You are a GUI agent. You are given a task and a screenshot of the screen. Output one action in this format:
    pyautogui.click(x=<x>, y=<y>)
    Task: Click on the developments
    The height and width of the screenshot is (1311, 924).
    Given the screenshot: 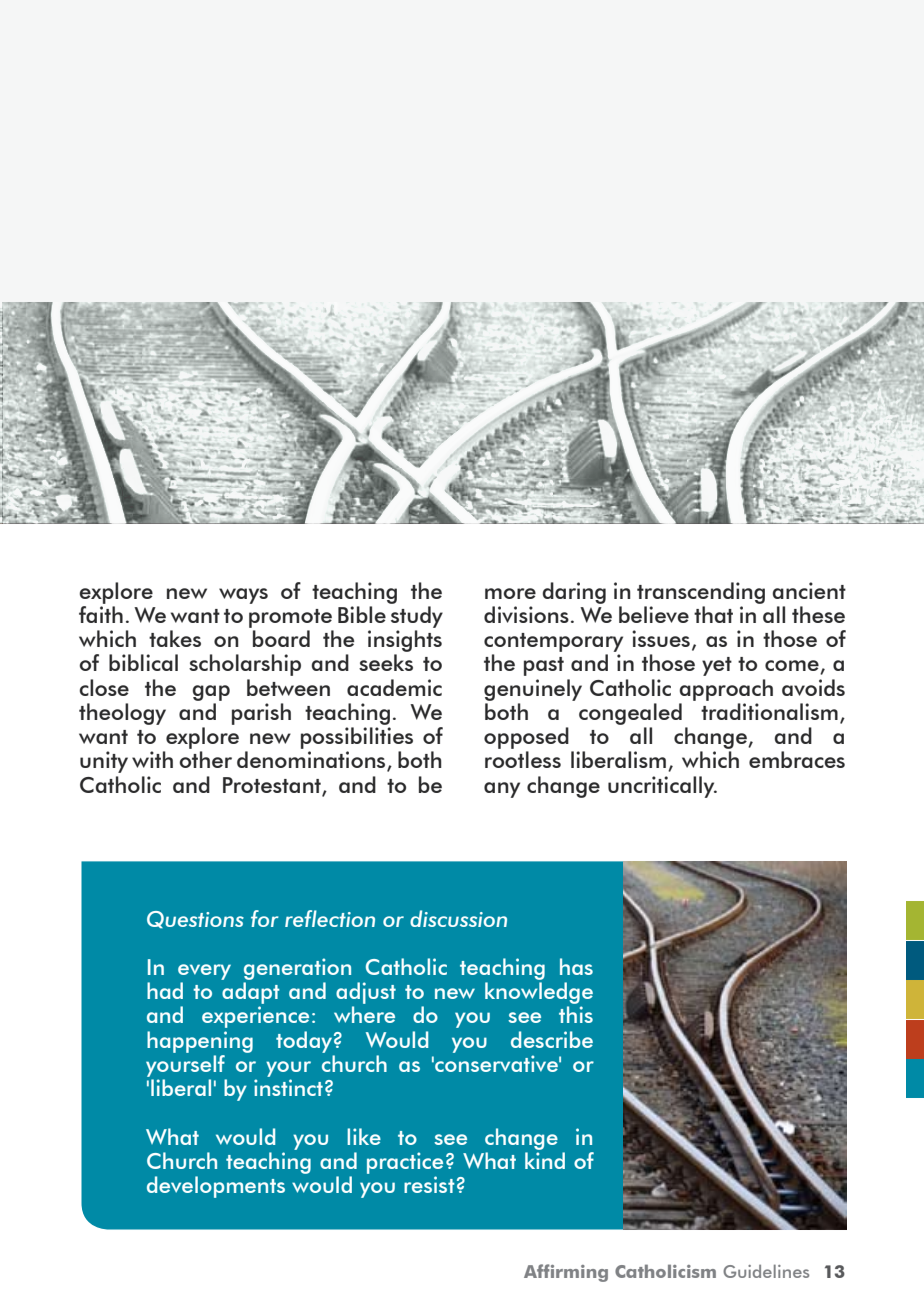 What is the action you would take?
    pyautogui.click(x=216, y=1187)
